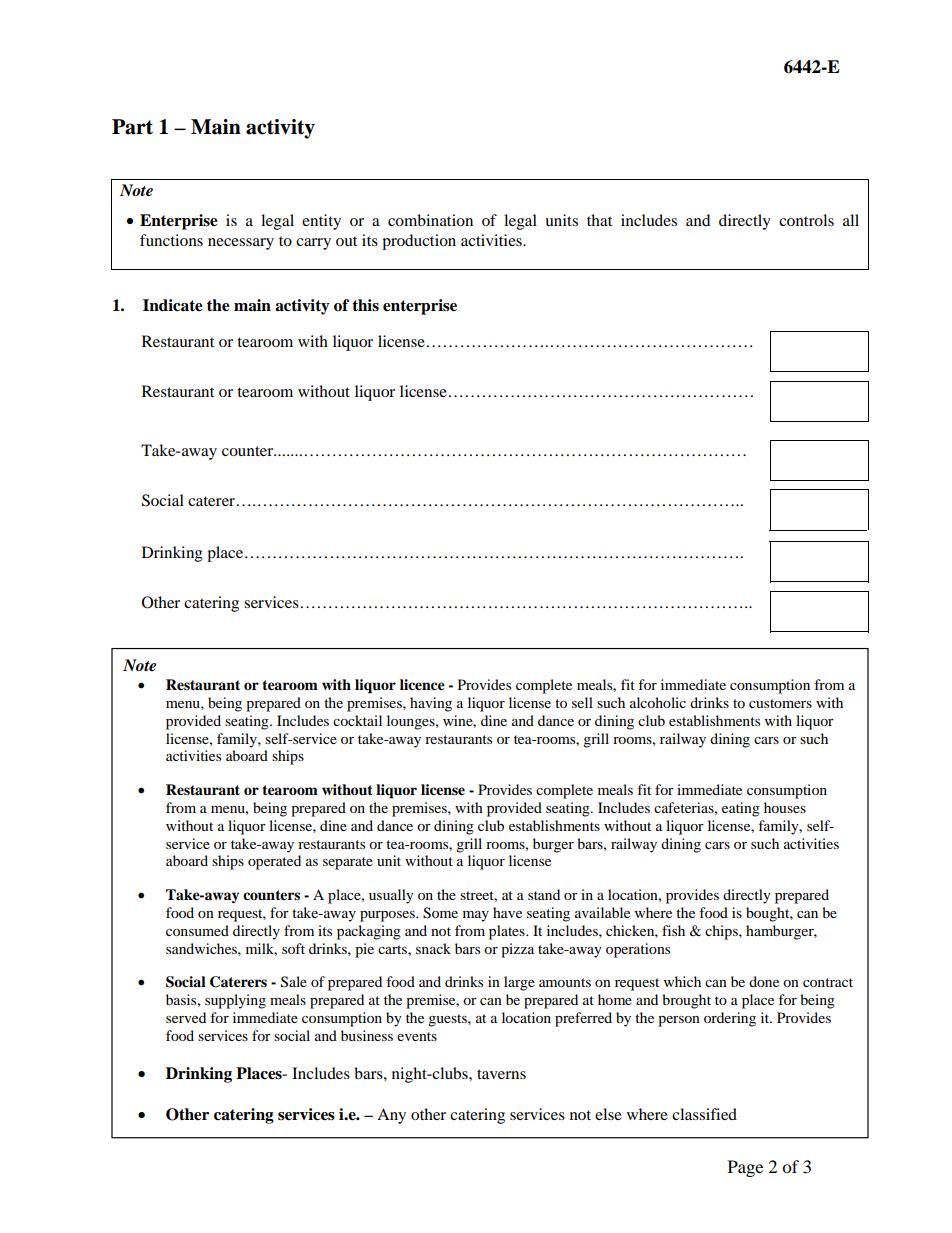  What do you see at coordinates (745, 1168) in the screenshot?
I see `Page` at bounding box center [745, 1168].
